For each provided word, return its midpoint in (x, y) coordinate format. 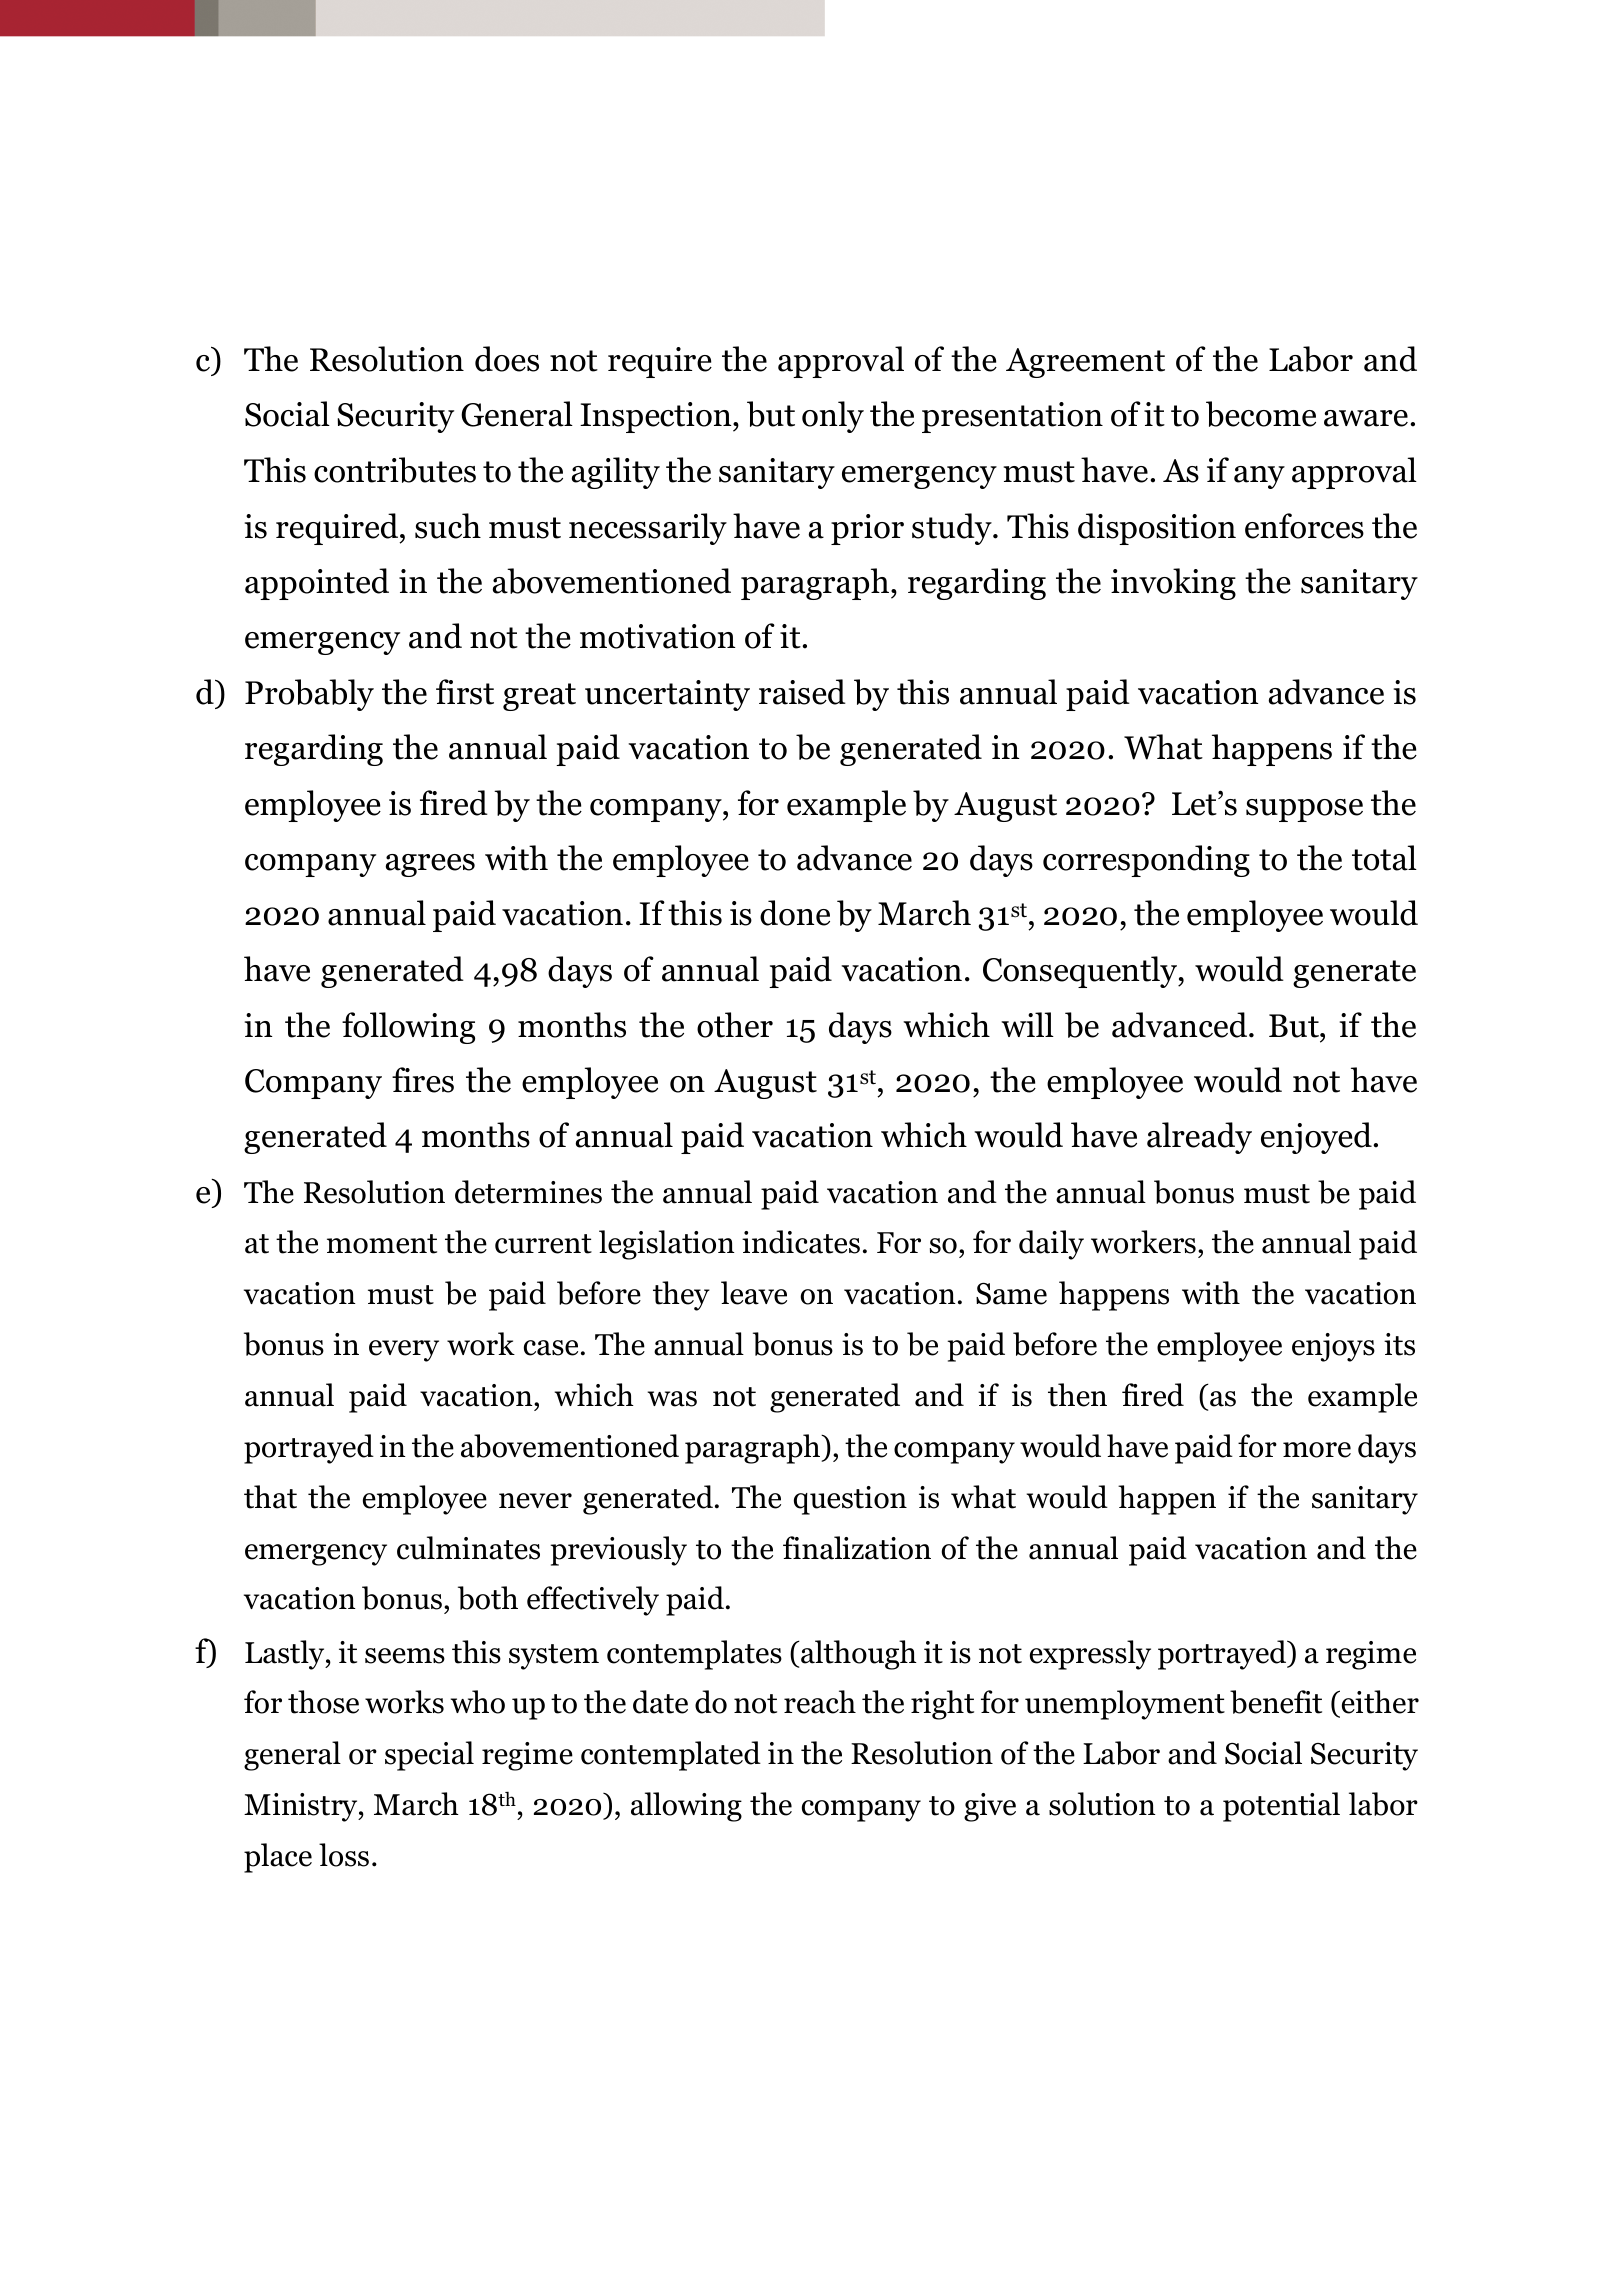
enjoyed (1317, 1138)
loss (344, 1855)
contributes (395, 470)
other (735, 1025)
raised (802, 692)
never (535, 1501)
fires (423, 1080)
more (1317, 1450)
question (850, 1500)
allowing (686, 1807)
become (1261, 414)
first (465, 692)
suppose (1304, 810)
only (833, 417)
